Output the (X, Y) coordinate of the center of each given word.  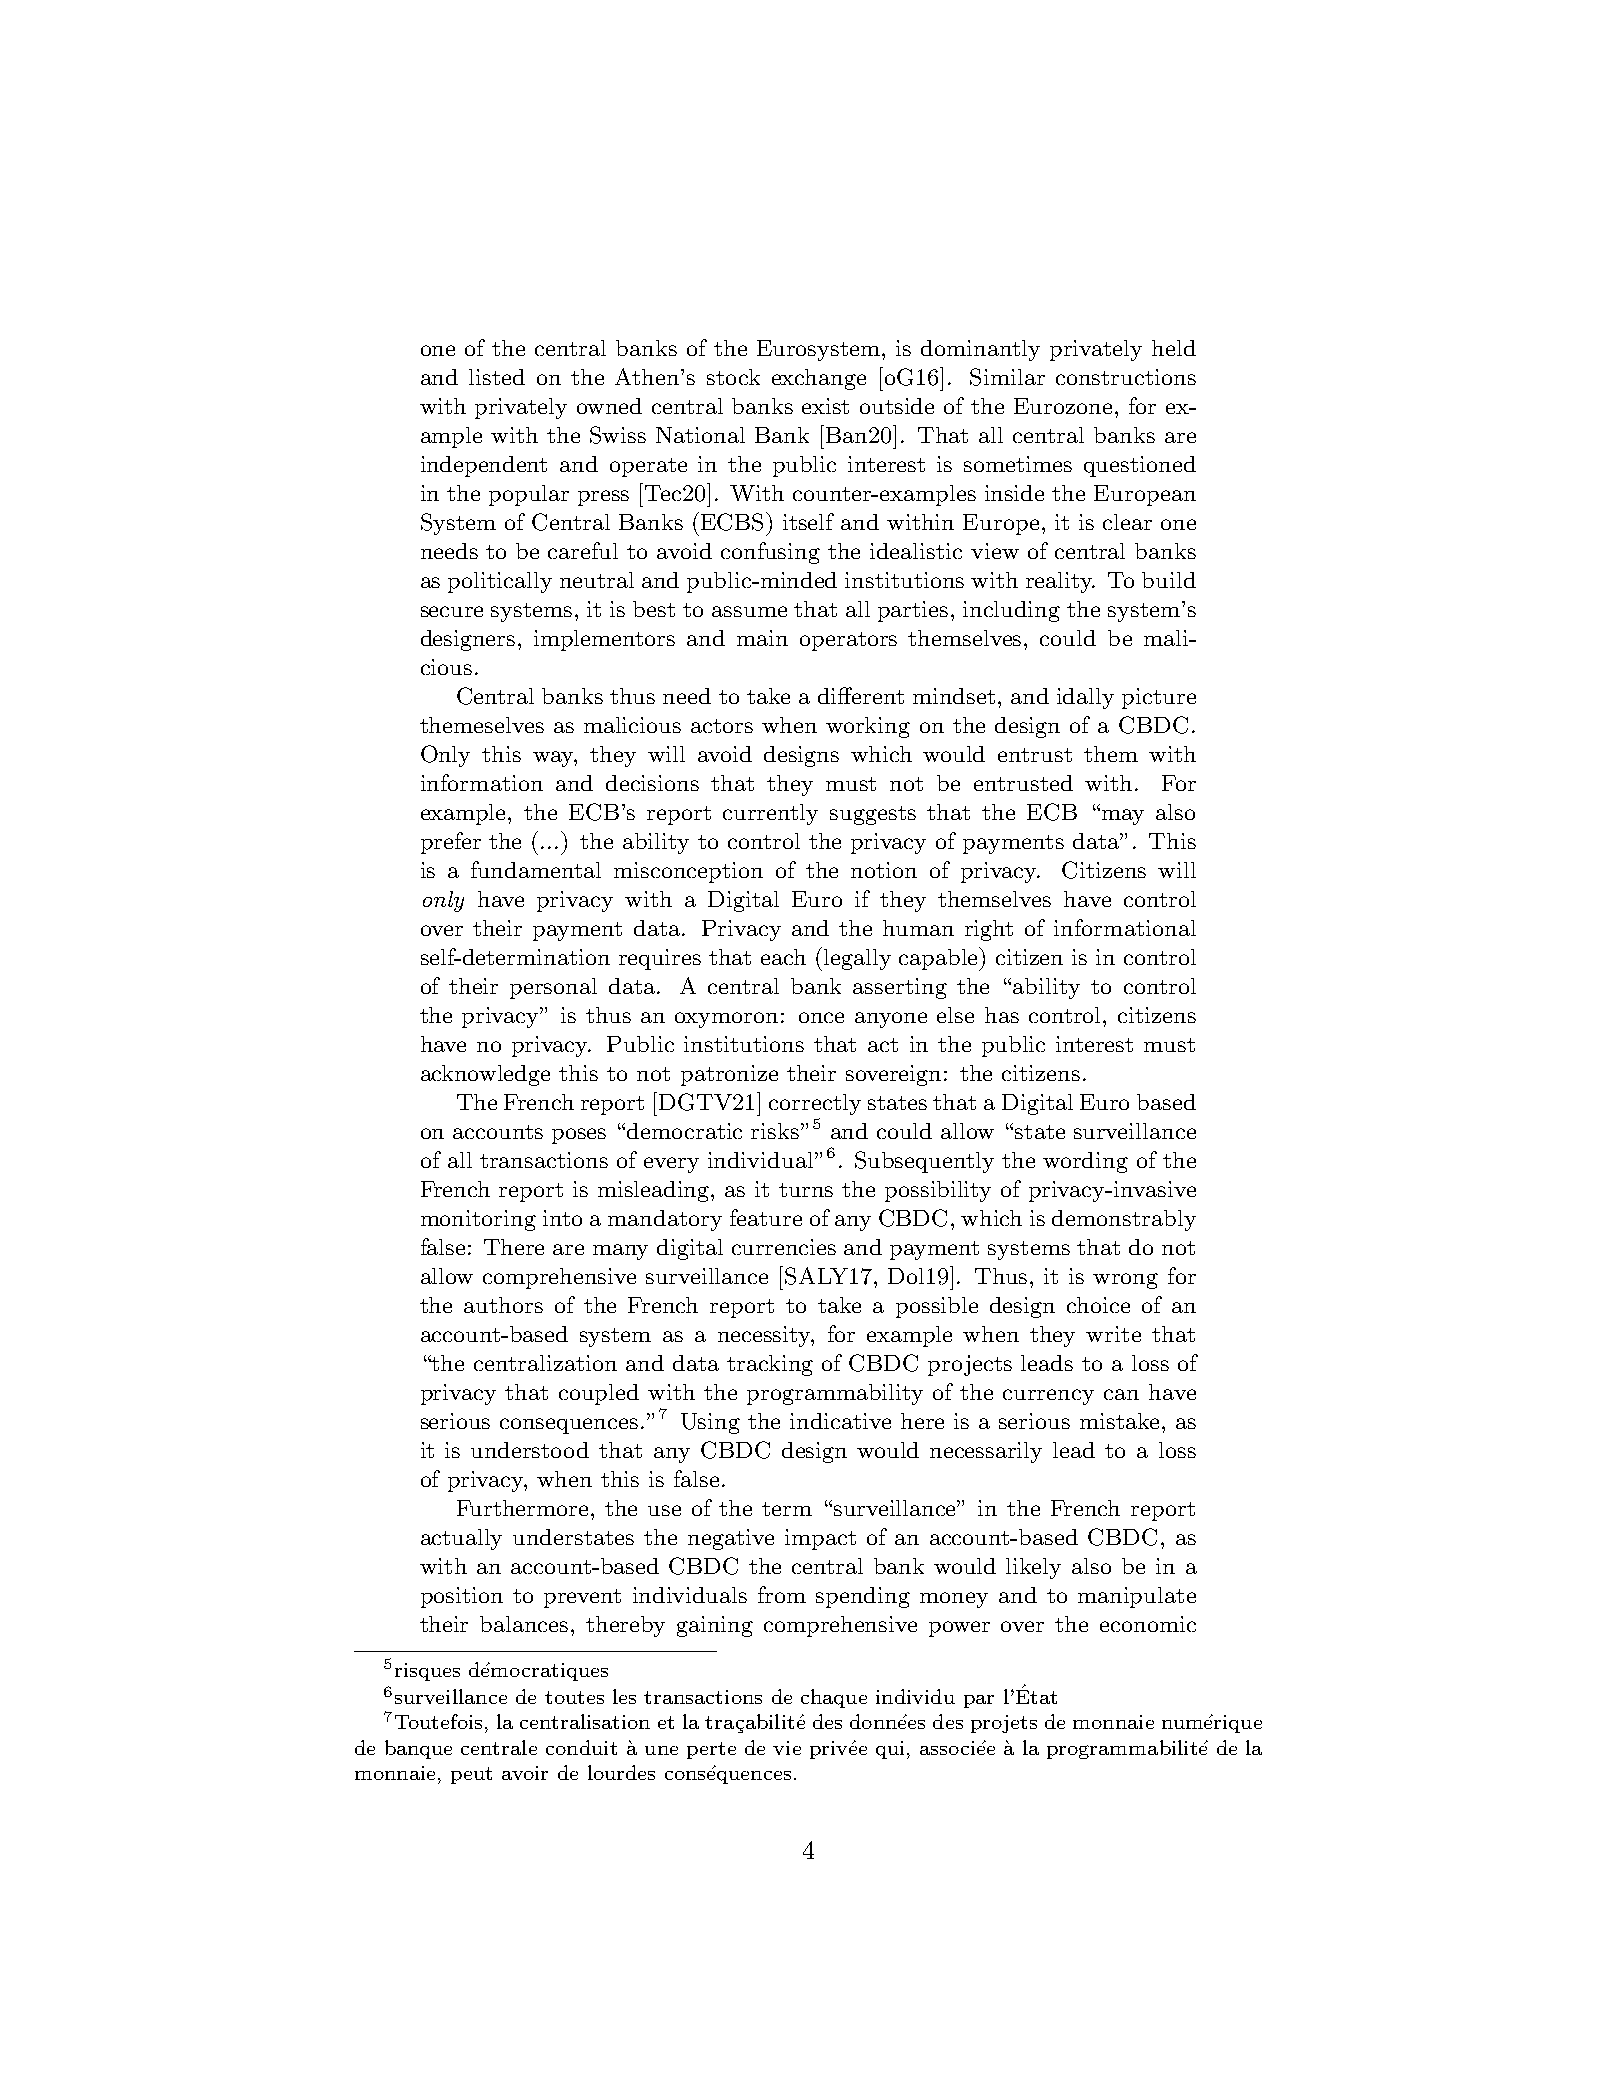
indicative (840, 1421)
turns (806, 1190)
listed (497, 377)
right (989, 930)
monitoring (478, 1220)
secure (452, 611)
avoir (525, 1773)
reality (1060, 582)
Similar (1007, 377)
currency (1048, 1397)
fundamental (536, 869)
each (783, 957)
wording (1085, 1162)
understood (530, 1450)
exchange (819, 379)
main (762, 638)
